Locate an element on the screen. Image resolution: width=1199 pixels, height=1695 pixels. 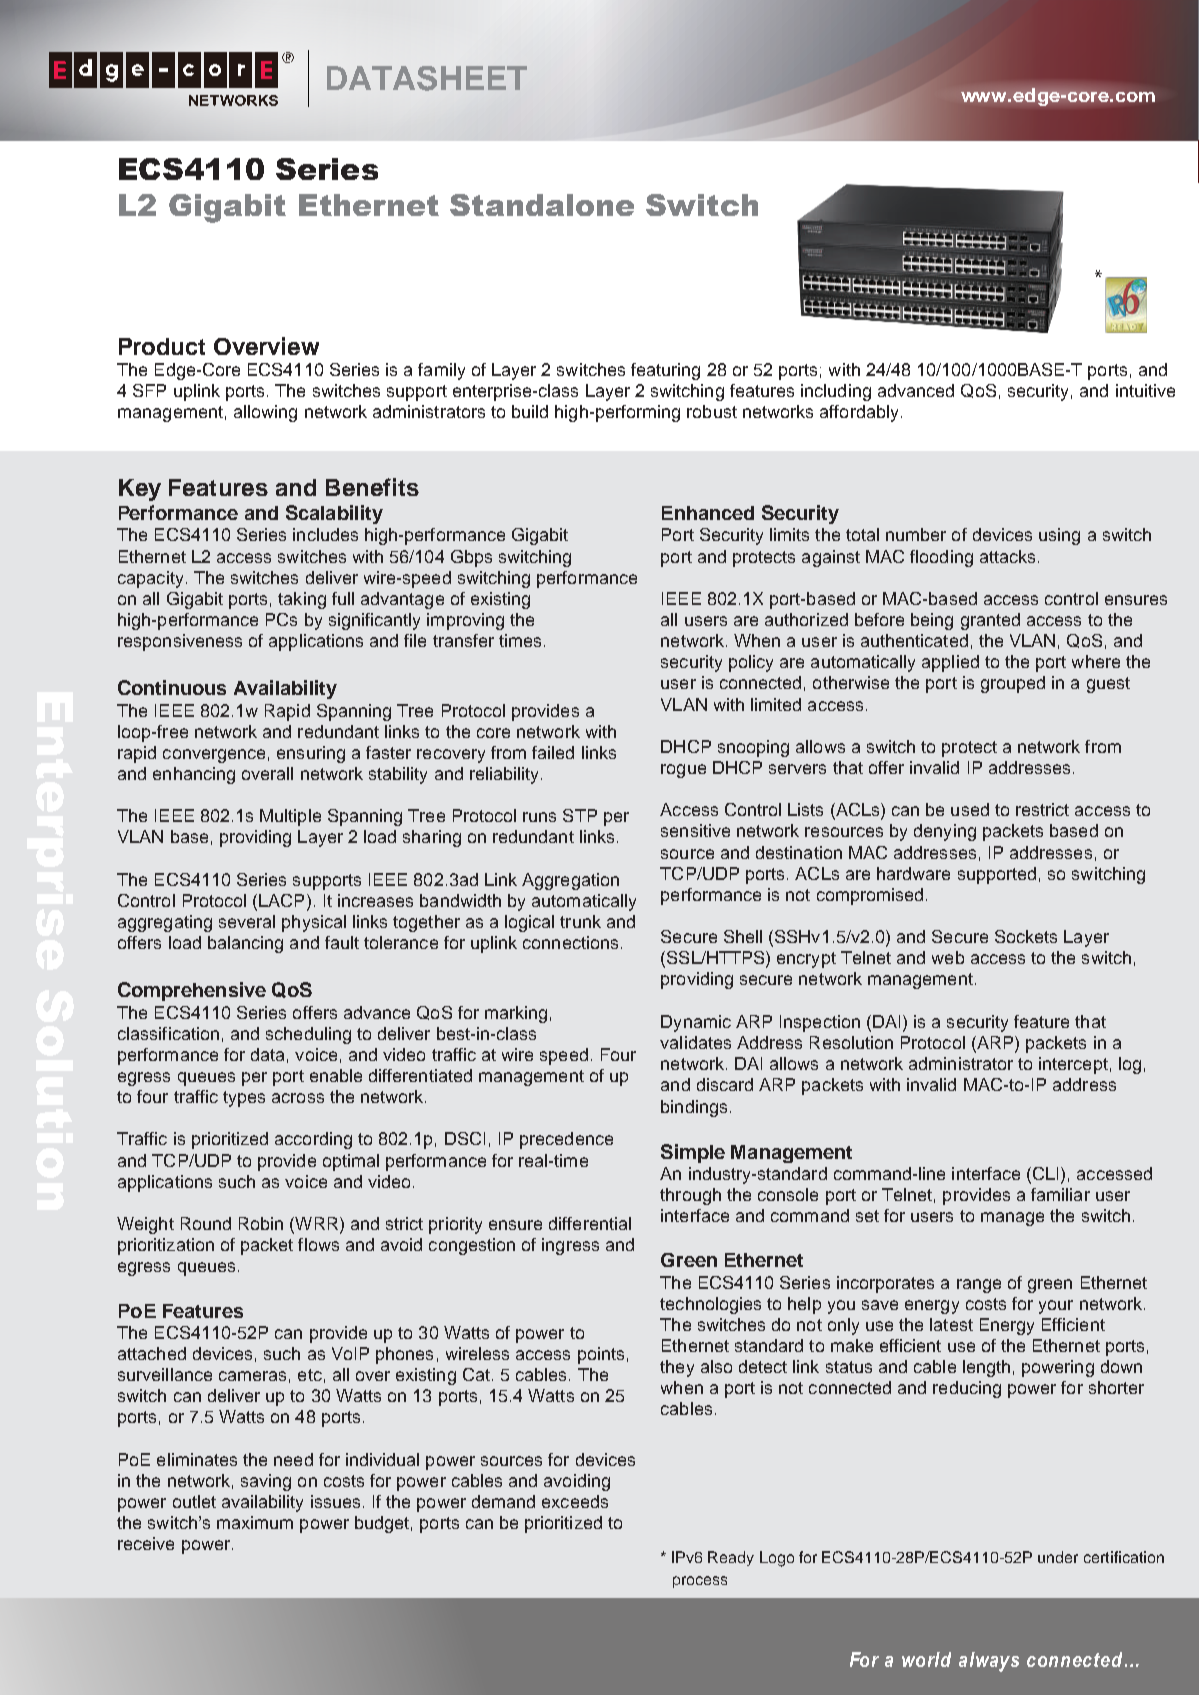
process is located at coordinates (700, 1582).
